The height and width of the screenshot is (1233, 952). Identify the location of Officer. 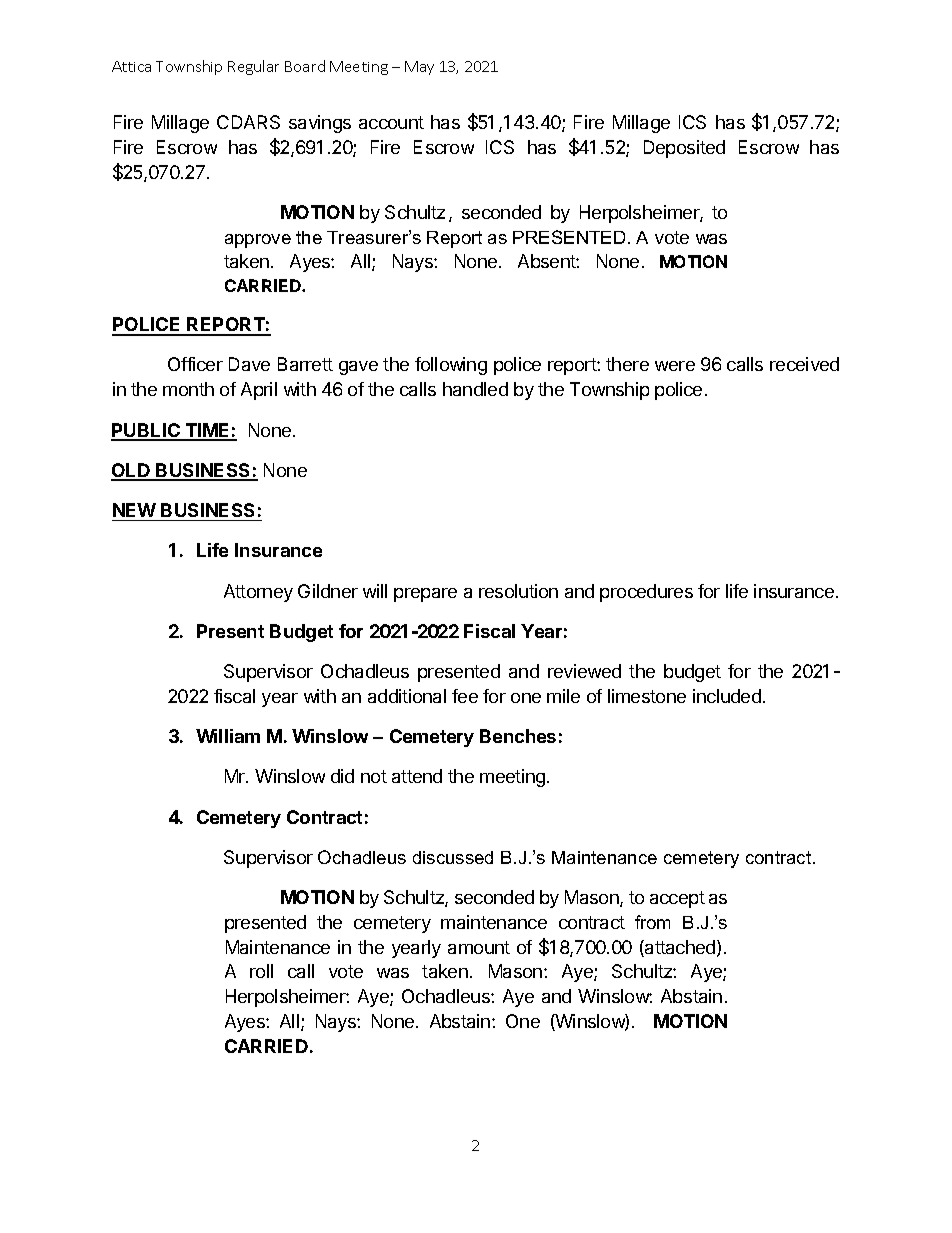
(195, 364).
